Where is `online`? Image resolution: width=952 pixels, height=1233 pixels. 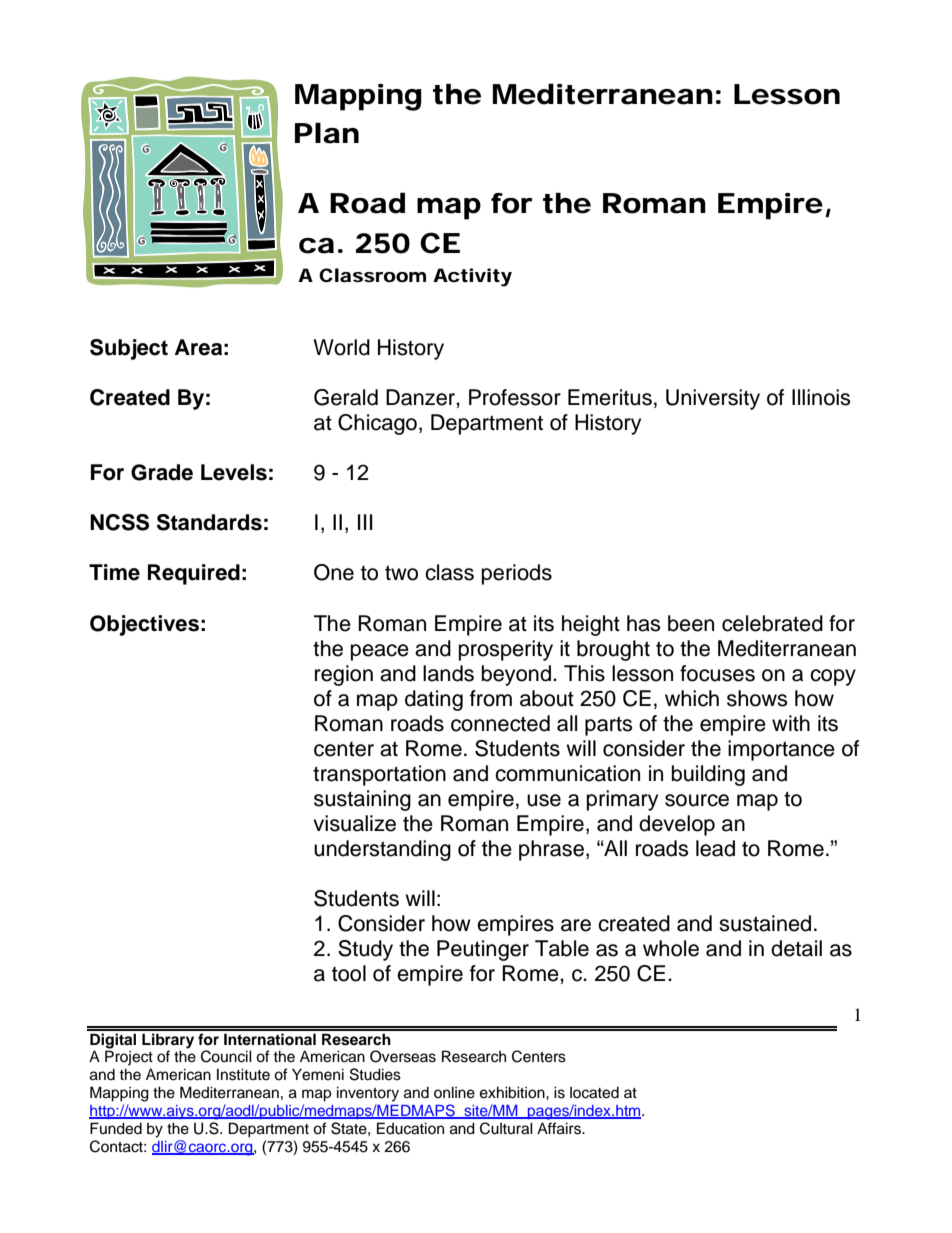 online is located at coordinates (454, 1092).
